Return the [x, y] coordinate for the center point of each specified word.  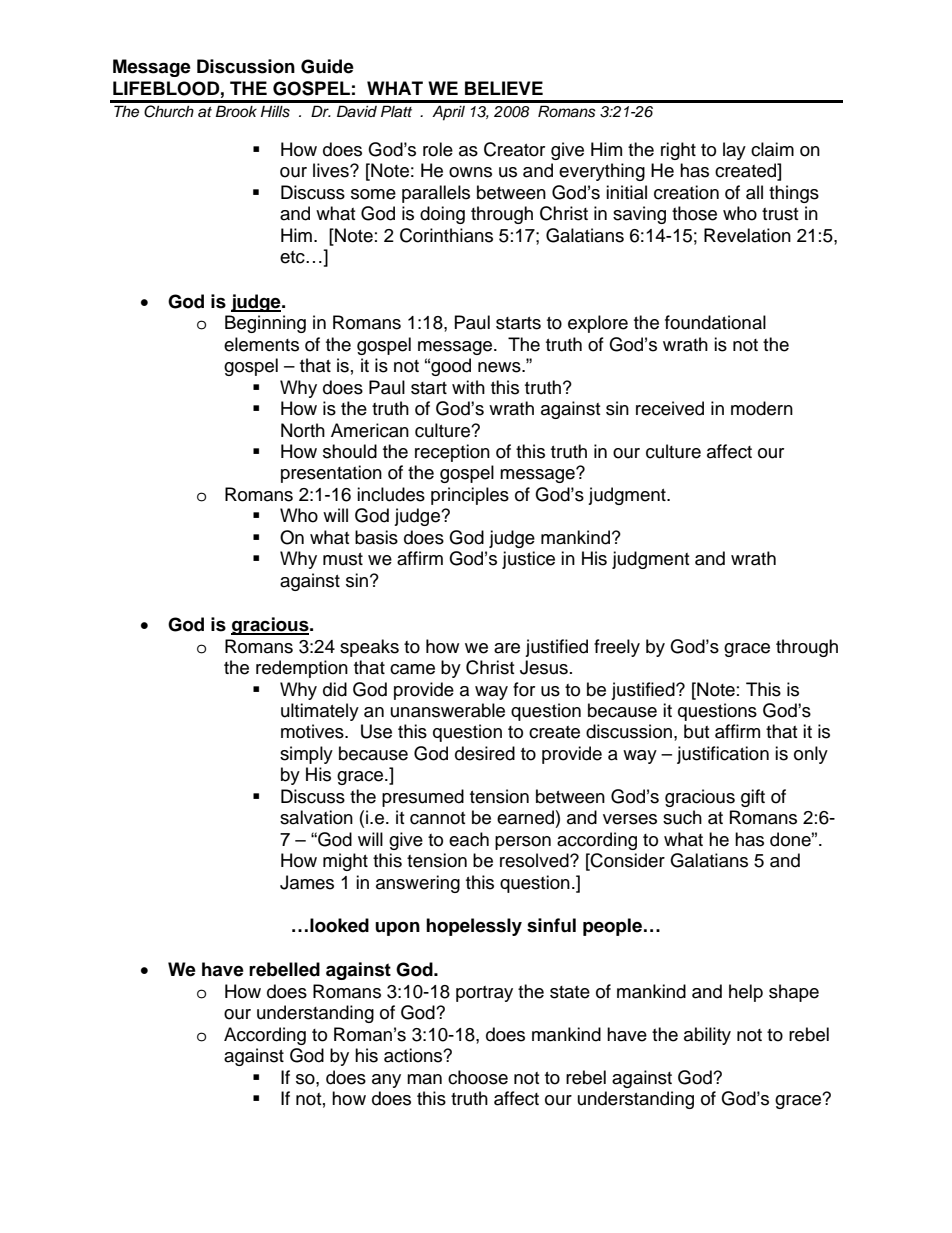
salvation [316, 817]
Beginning [265, 324]
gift [753, 798]
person [523, 843]
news [500, 367]
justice [528, 560]
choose [478, 1077]
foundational [715, 322]
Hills [275, 111]
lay [734, 151]
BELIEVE [504, 88]
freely [617, 648]
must [343, 559]
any [386, 1081]
